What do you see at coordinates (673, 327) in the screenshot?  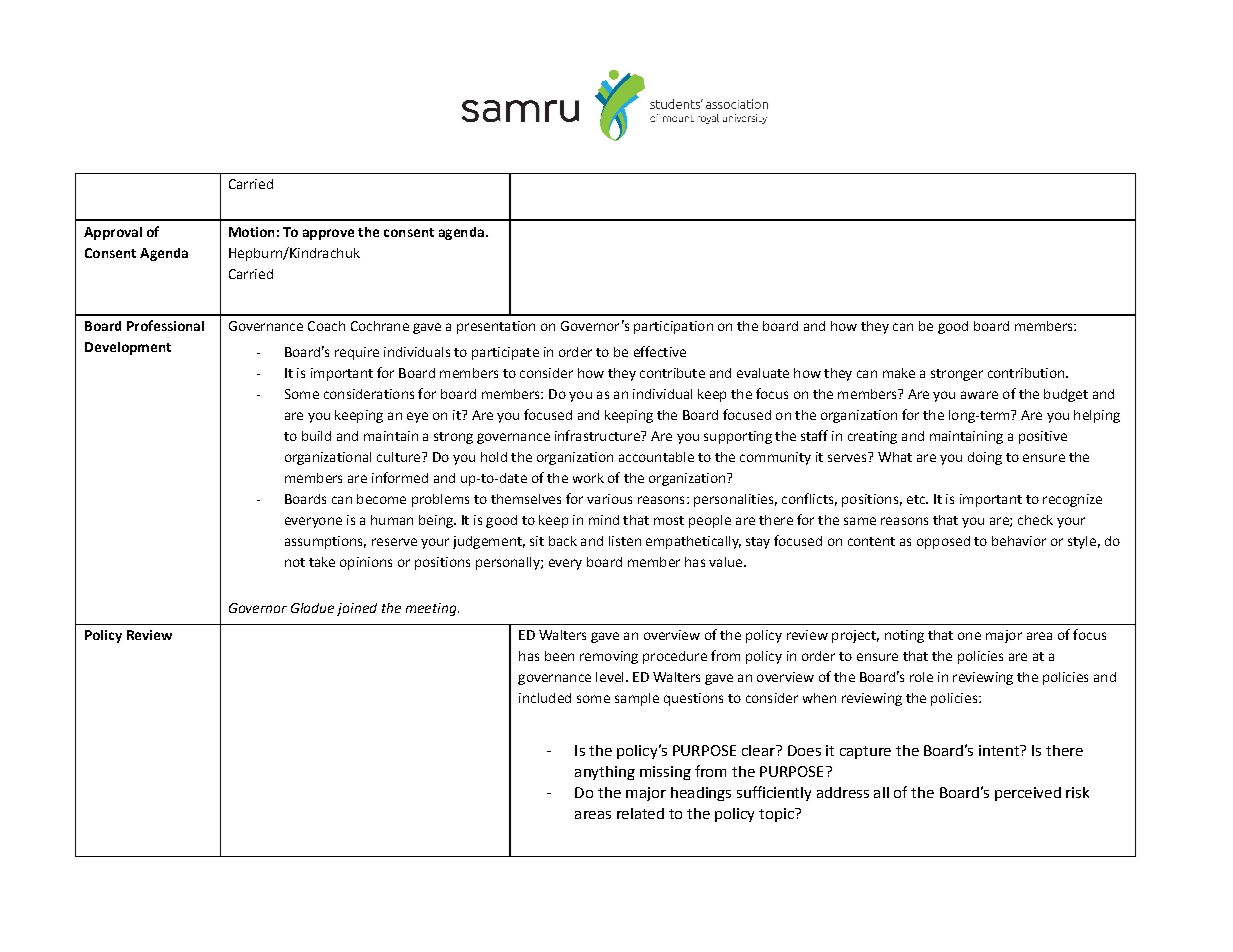 I see `participation` at bounding box center [673, 327].
